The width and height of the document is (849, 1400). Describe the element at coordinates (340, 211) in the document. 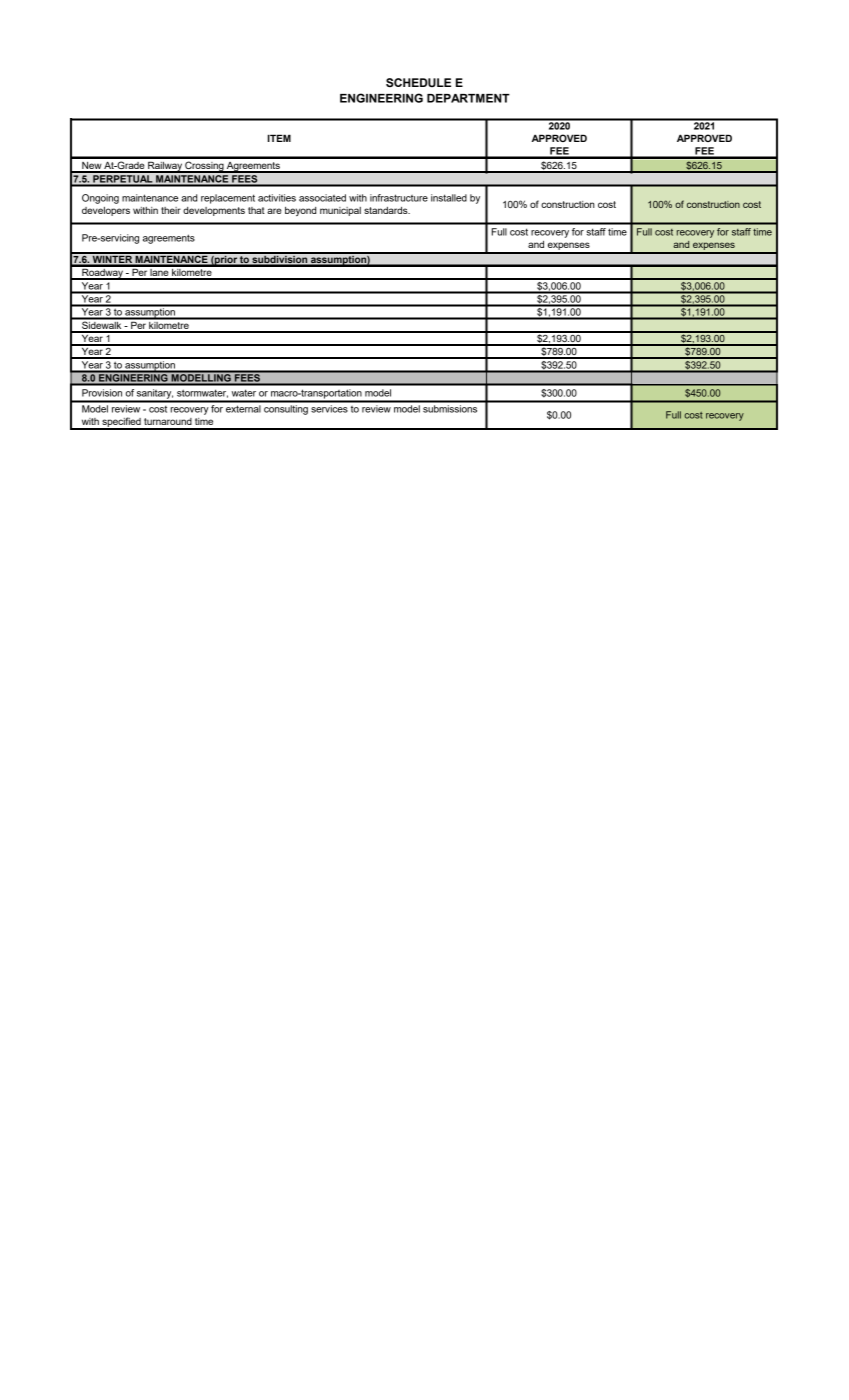

I see `municipal` at that location.
